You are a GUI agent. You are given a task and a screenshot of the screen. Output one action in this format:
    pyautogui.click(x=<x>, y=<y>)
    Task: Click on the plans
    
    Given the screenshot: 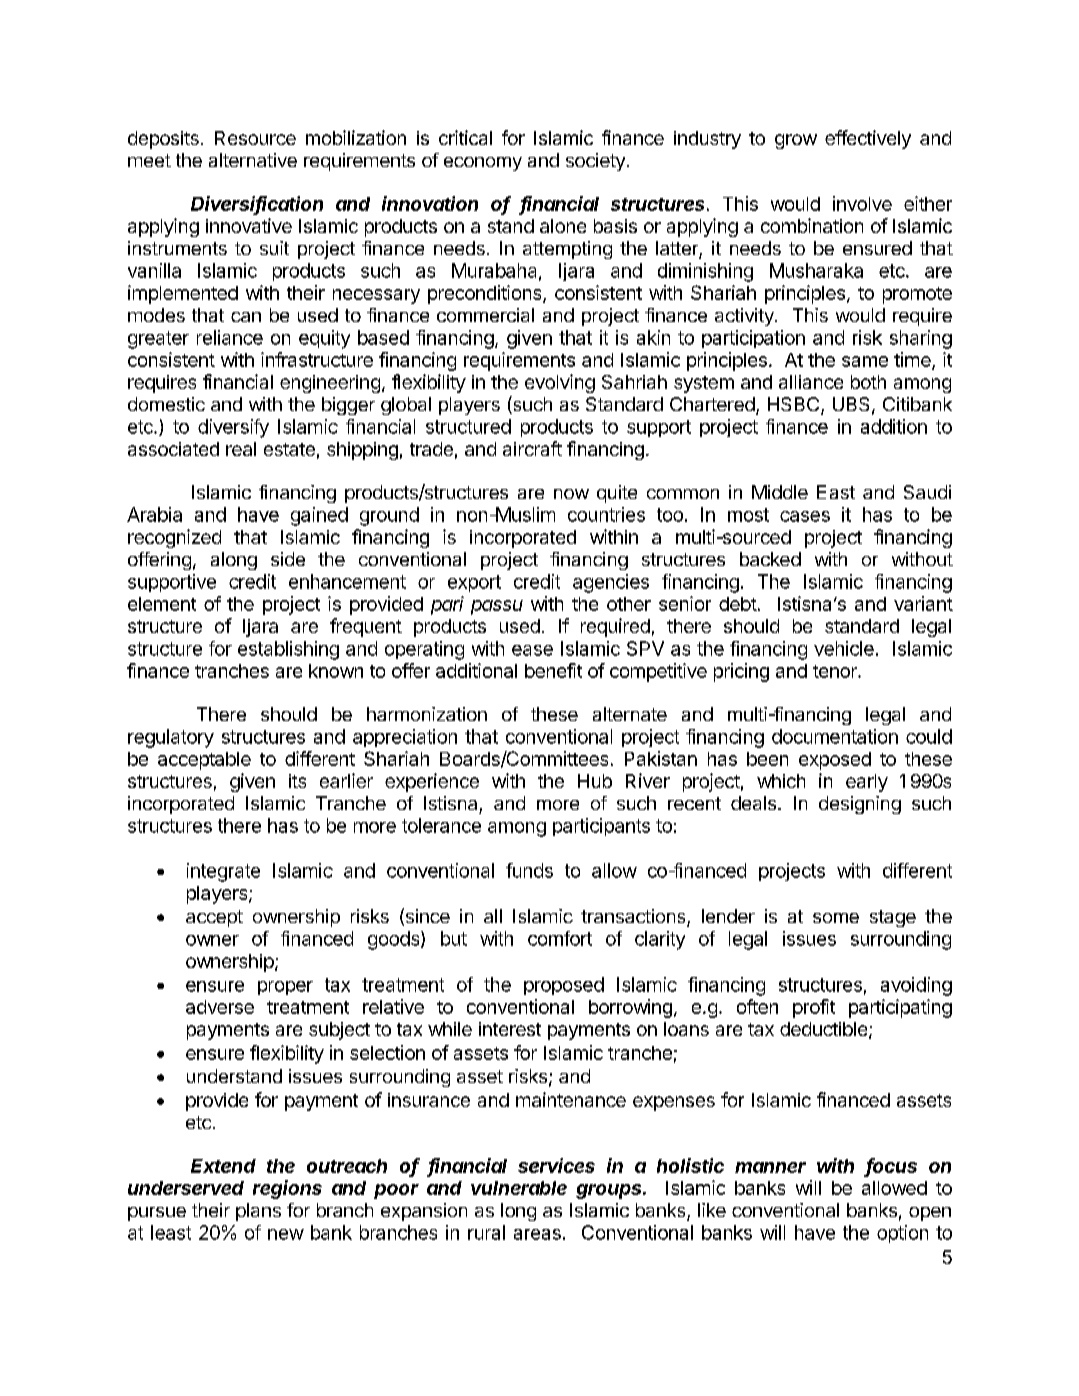 What is the action you would take?
    pyautogui.click(x=258, y=1212)
